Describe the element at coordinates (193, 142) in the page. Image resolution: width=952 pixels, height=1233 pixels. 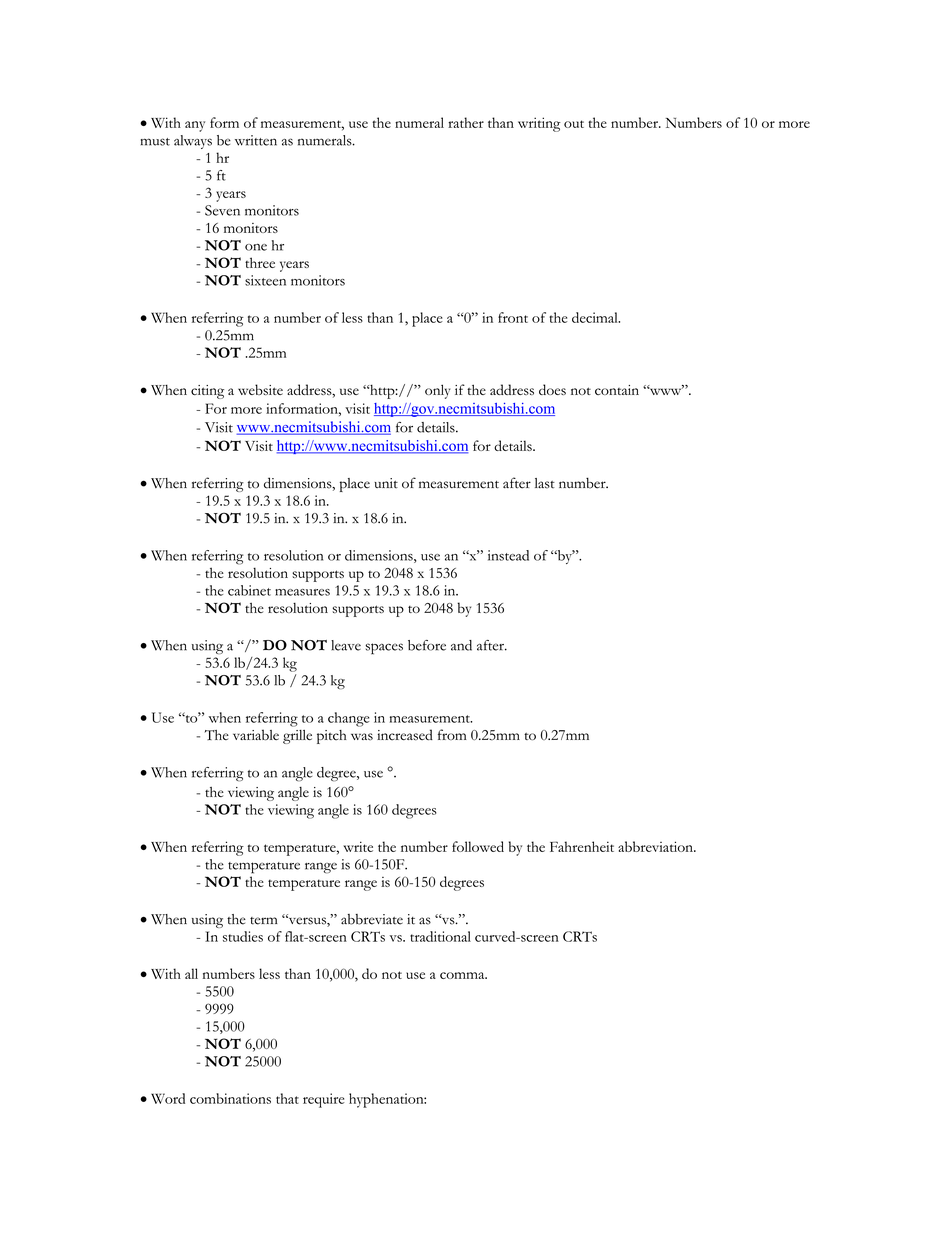
I see `always` at that location.
